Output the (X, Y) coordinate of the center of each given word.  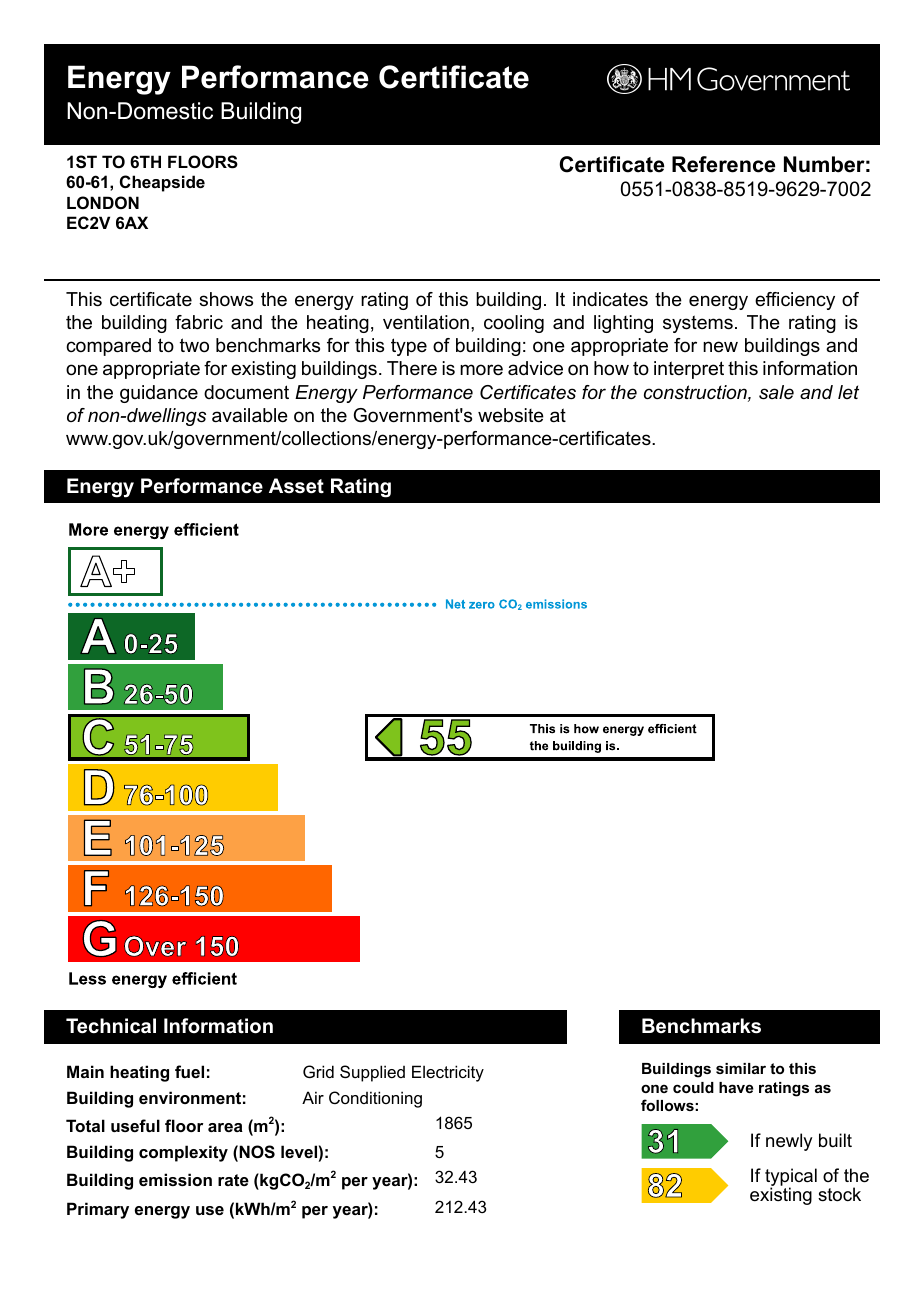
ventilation (426, 322)
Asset (296, 486)
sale (776, 392)
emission (175, 1179)
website (511, 415)
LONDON (103, 202)
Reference (723, 164)
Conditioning (375, 1099)
